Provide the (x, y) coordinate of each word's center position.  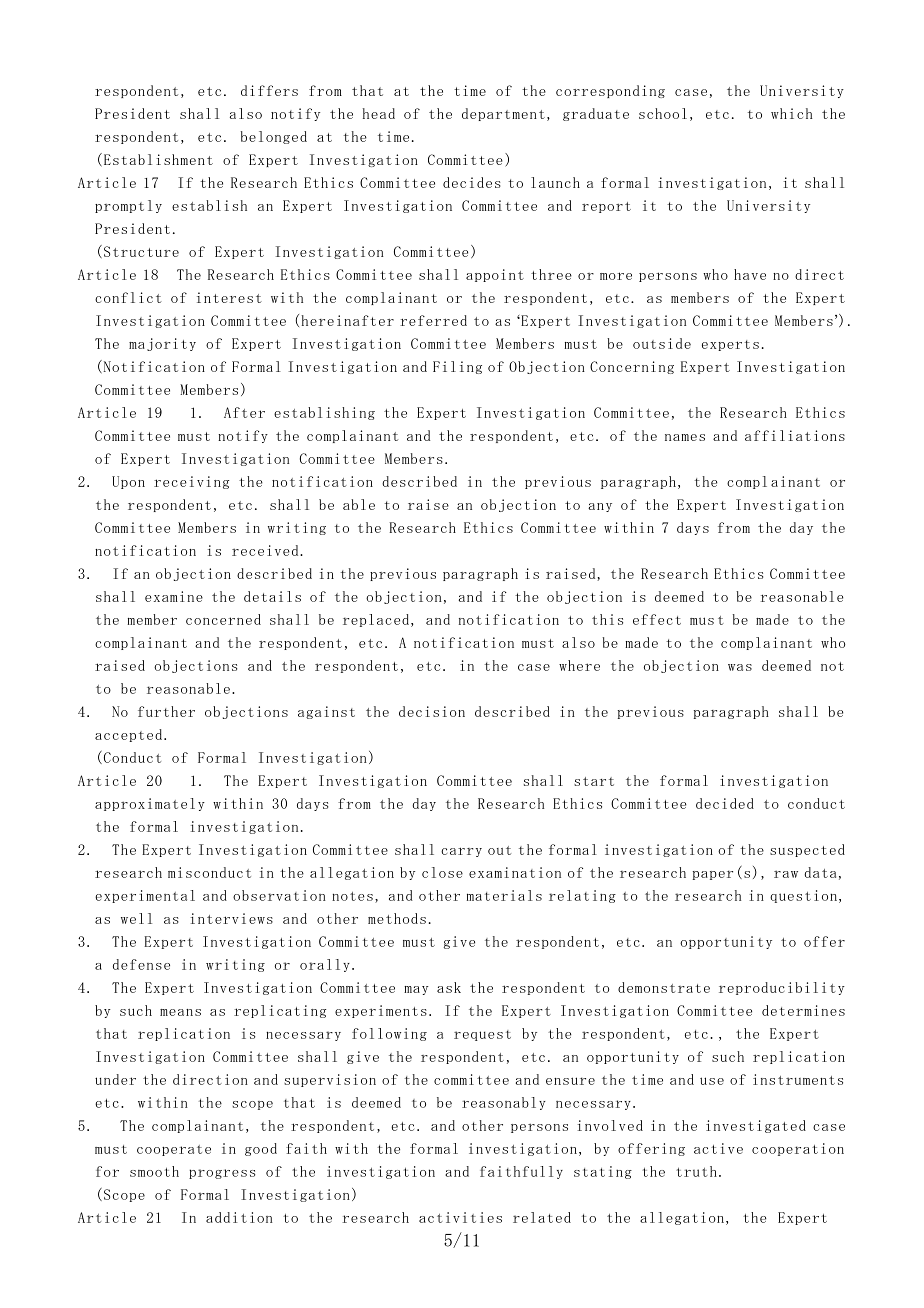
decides (472, 182)
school (663, 113)
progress (222, 1174)
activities (460, 1217)
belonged (274, 137)
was (740, 667)
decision (432, 711)
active (718, 1148)
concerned (223, 619)
